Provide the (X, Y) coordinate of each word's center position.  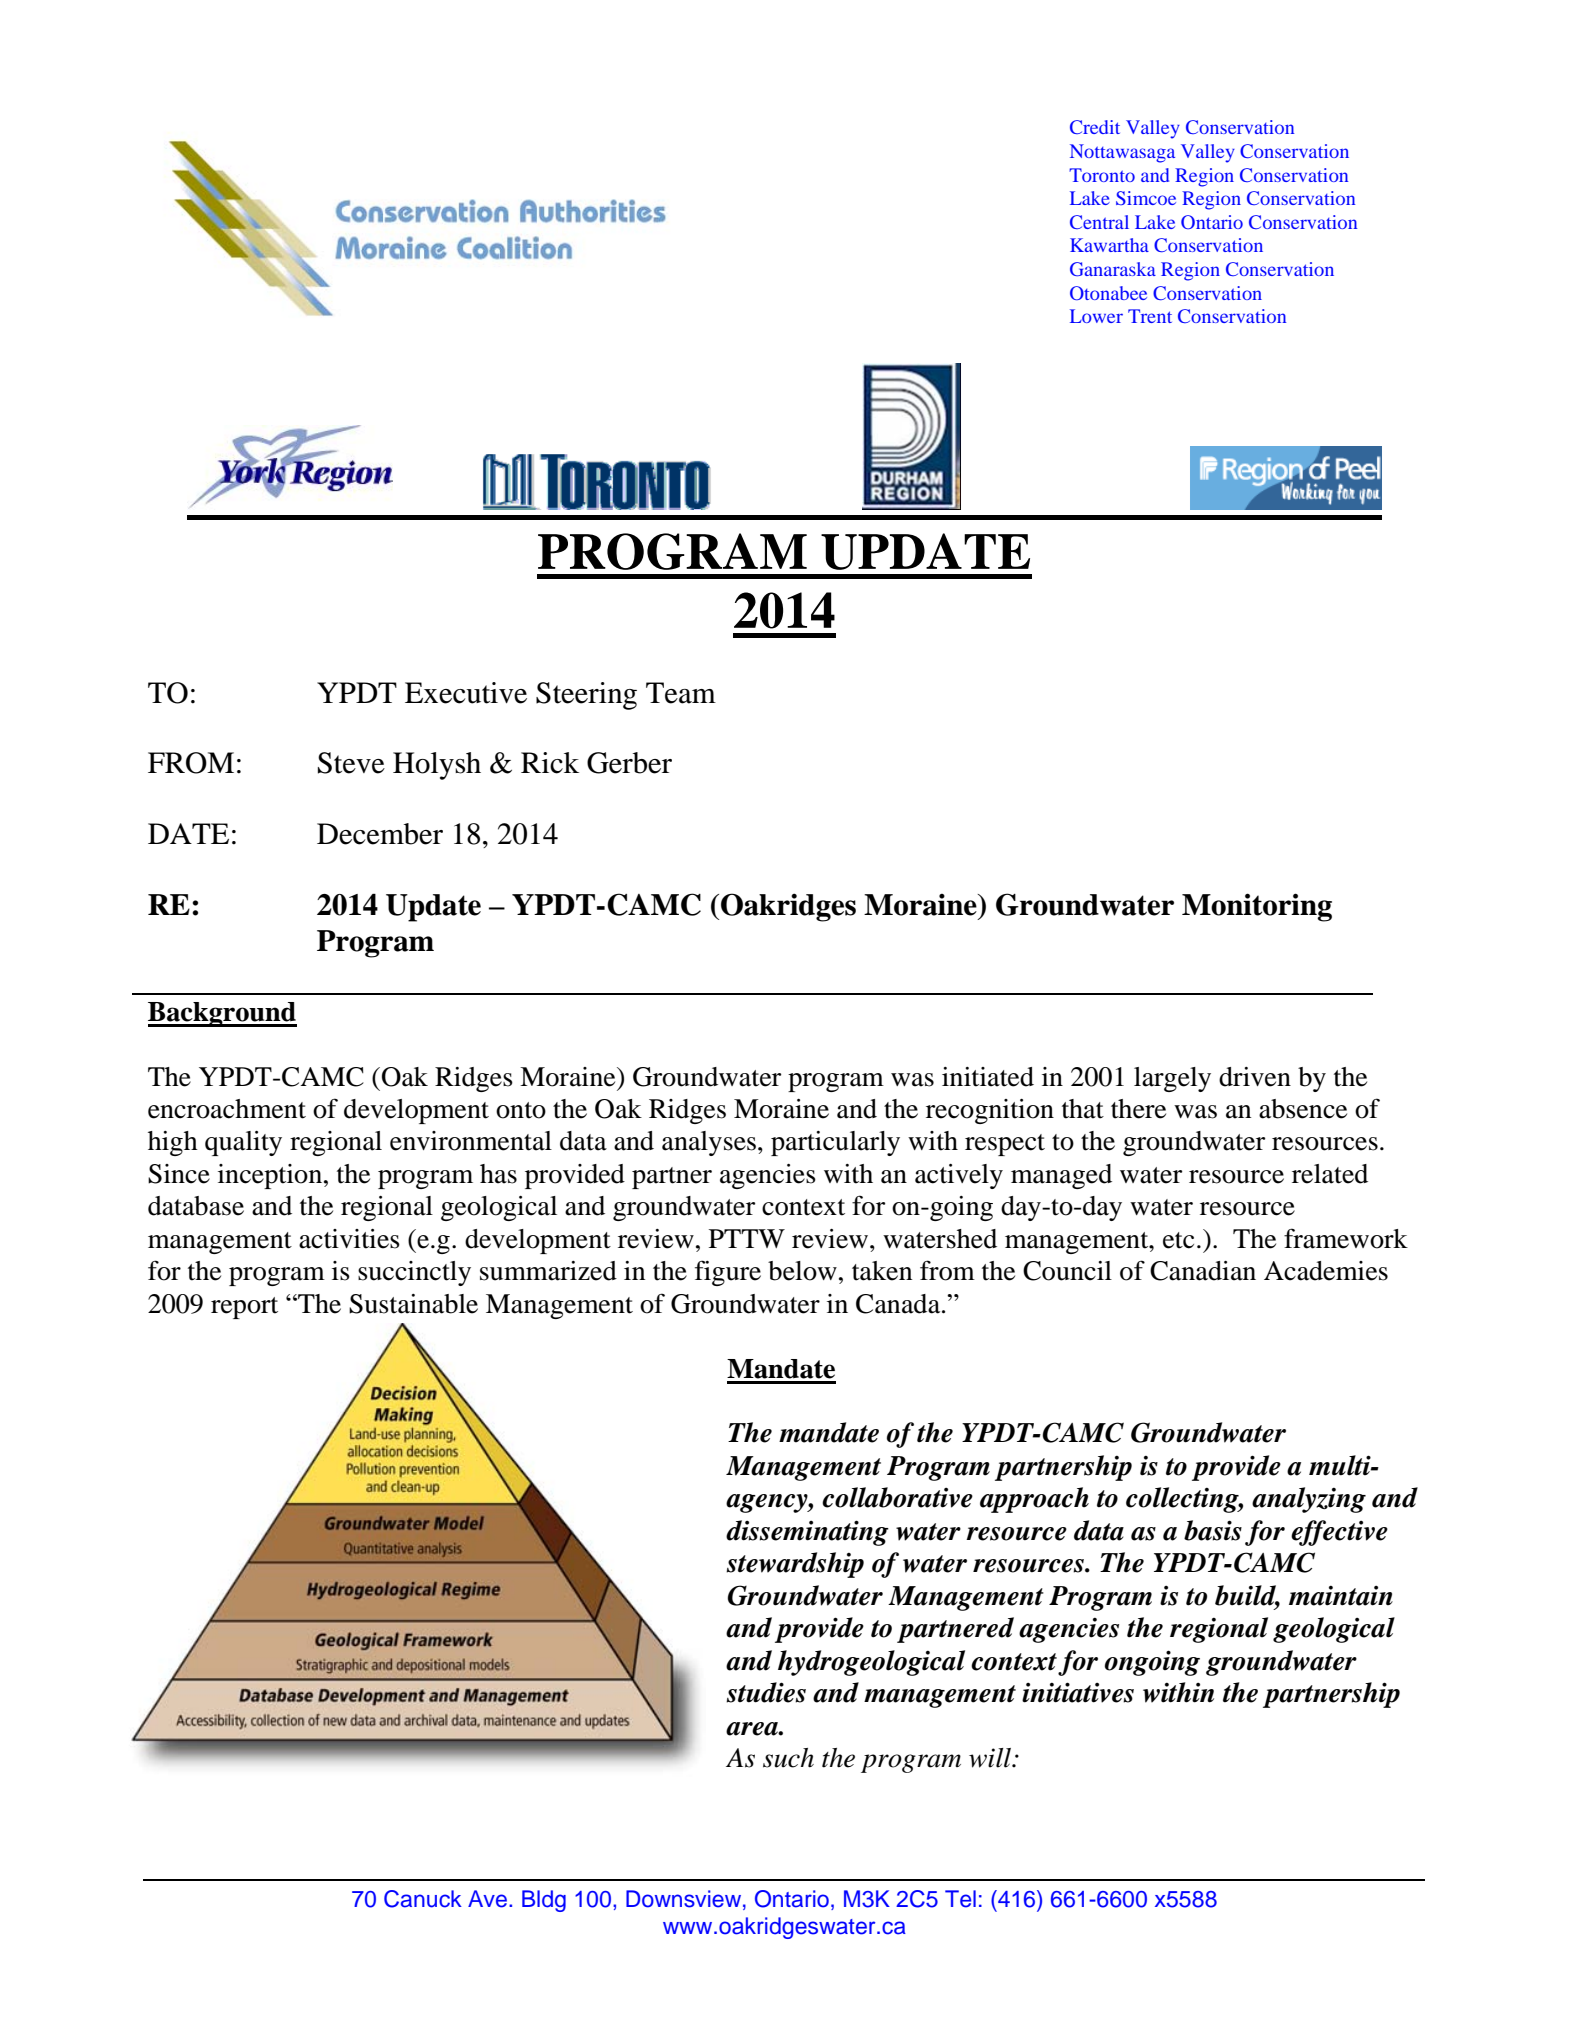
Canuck (423, 1899)
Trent (1150, 316)
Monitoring (1257, 907)
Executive (466, 693)
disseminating (807, 1533)
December (380, 834)
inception (270, 1176)
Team (681, 693)
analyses (709, 1143)
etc (1178, 1240)
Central (1099, 222)
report (244, 1308)
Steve (351, 763)
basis (1213, 1530)
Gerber (629, 763)
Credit (1095, 127)
